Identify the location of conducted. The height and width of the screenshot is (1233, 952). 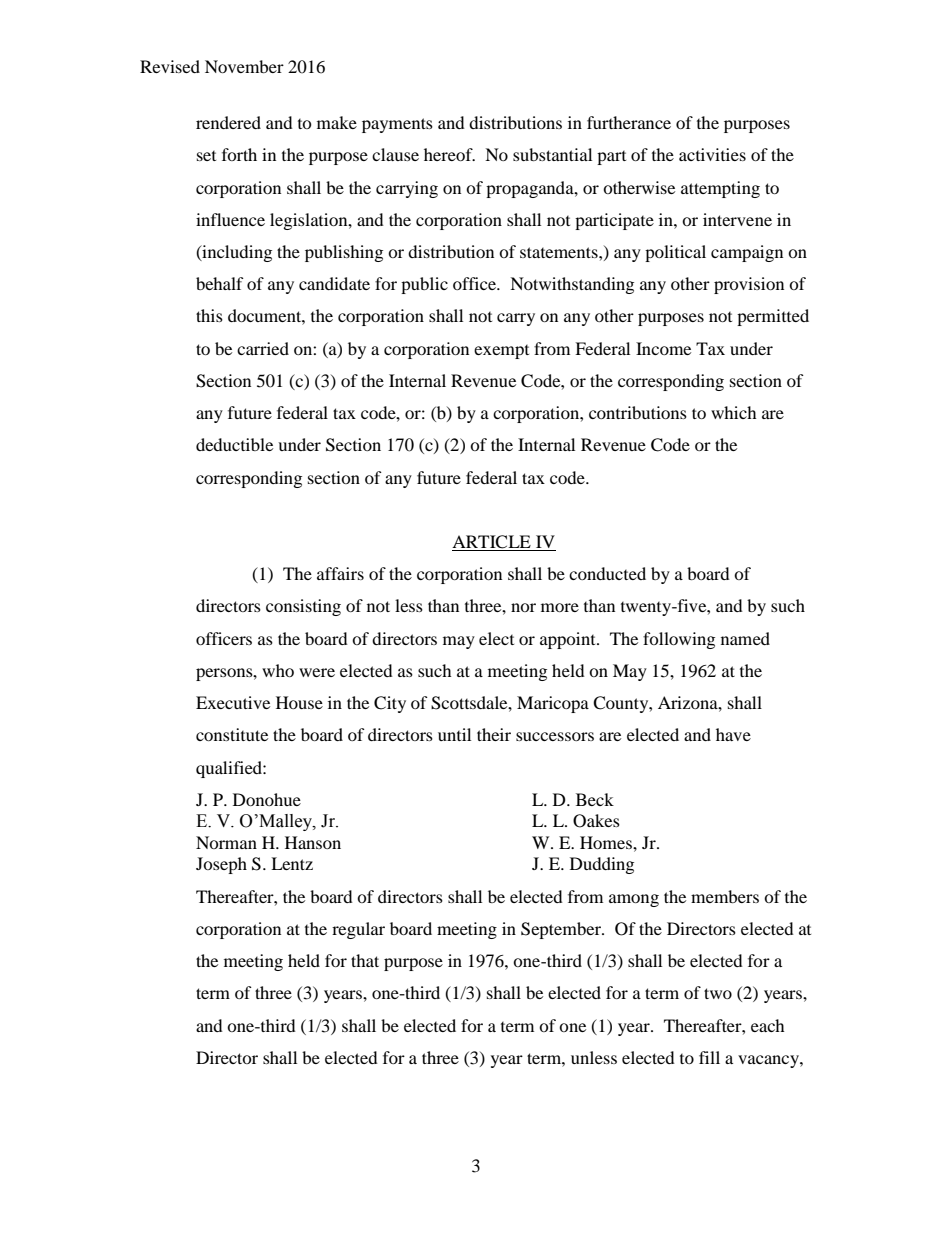
(607, 573).
